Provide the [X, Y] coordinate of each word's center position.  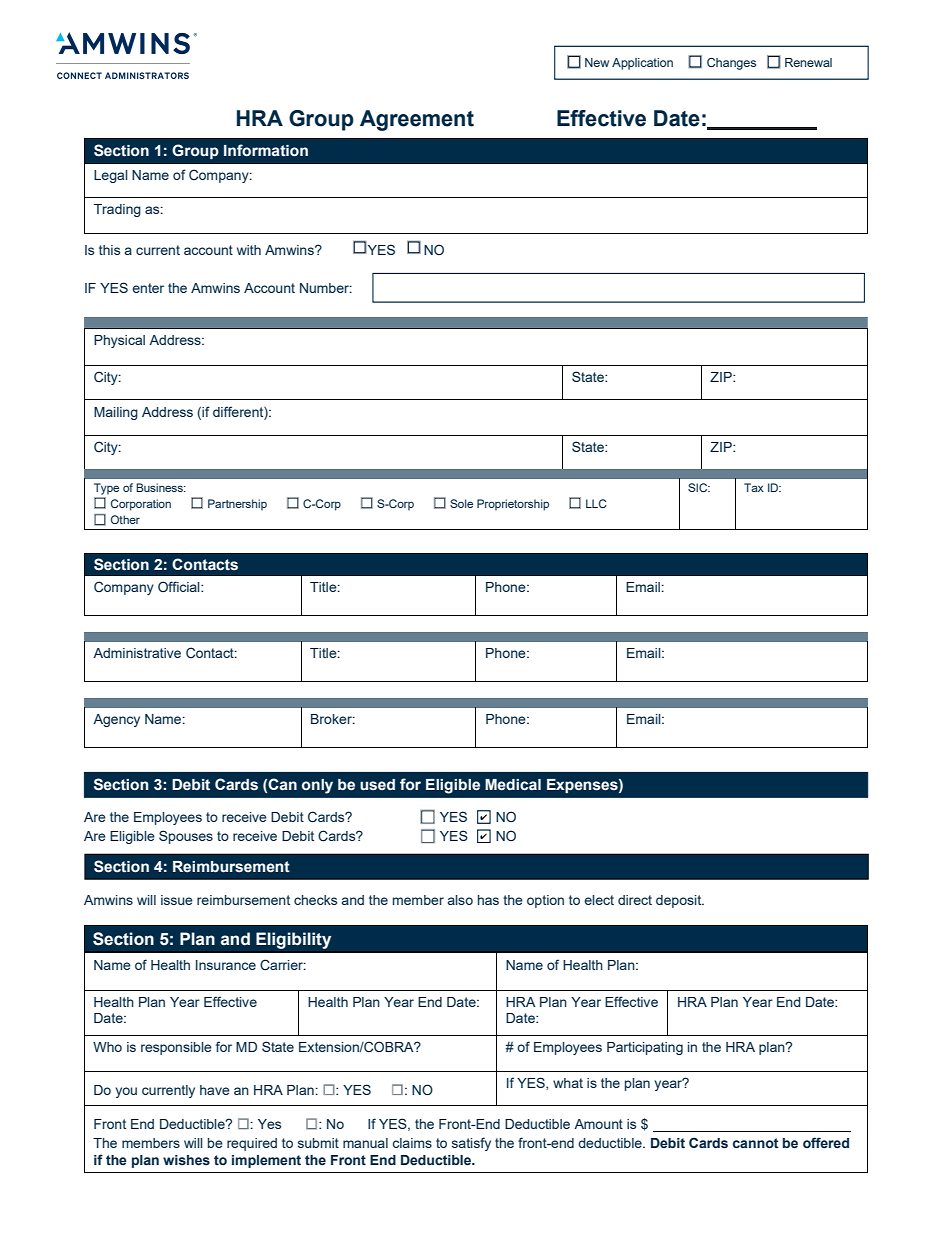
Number [326, 288]
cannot [755, 1143]
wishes [186, 1160]
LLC [596, 503]
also [460, 900]
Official [180, 586]
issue [177, 900]
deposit [680, 901]
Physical [119, 341]
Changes [731, 64]
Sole [461, 503]
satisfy [471, 1144]
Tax [754, 487]
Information [266, 150]
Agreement [417, 120]
